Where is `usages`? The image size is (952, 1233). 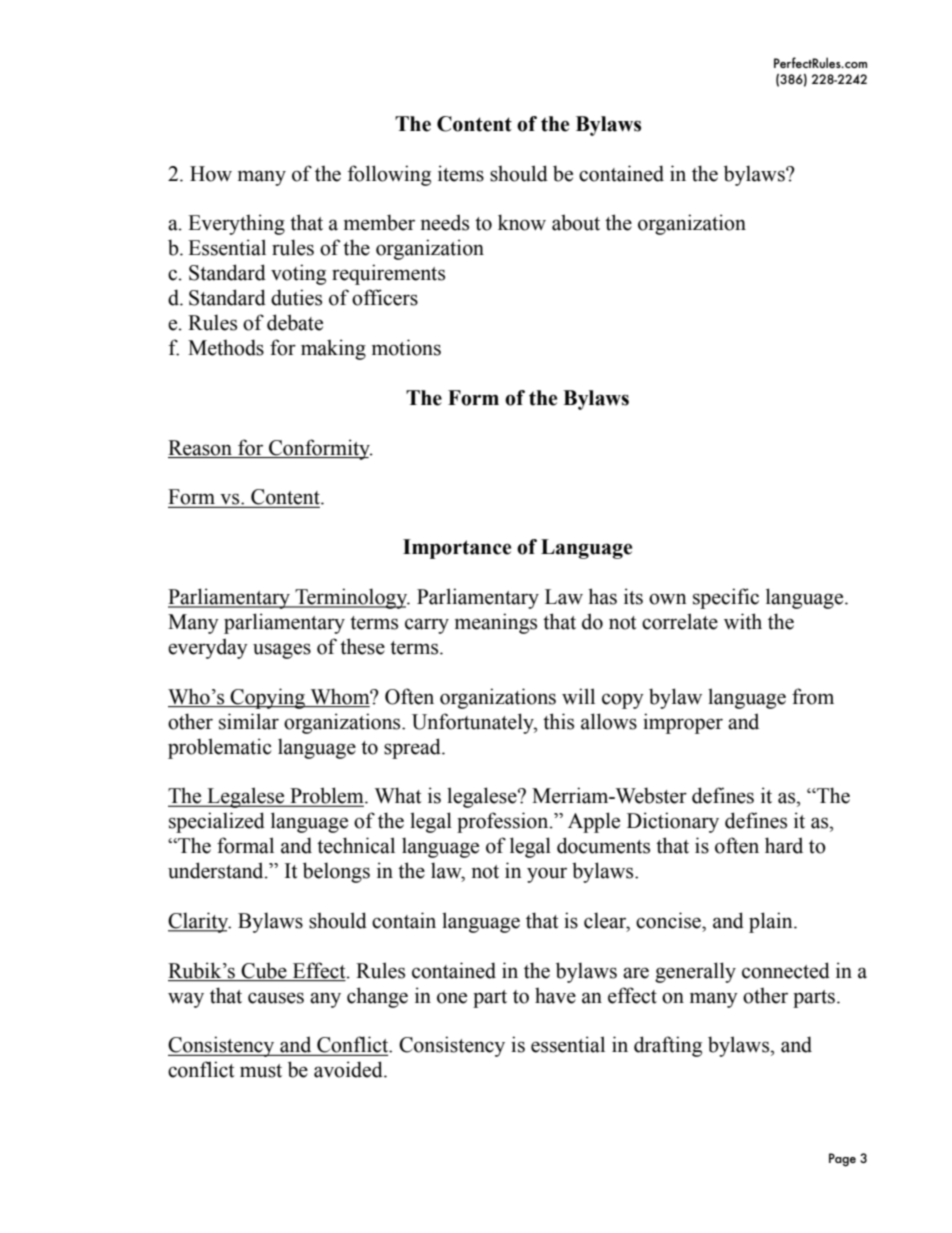
usages is located at coordinates (282, 651).
